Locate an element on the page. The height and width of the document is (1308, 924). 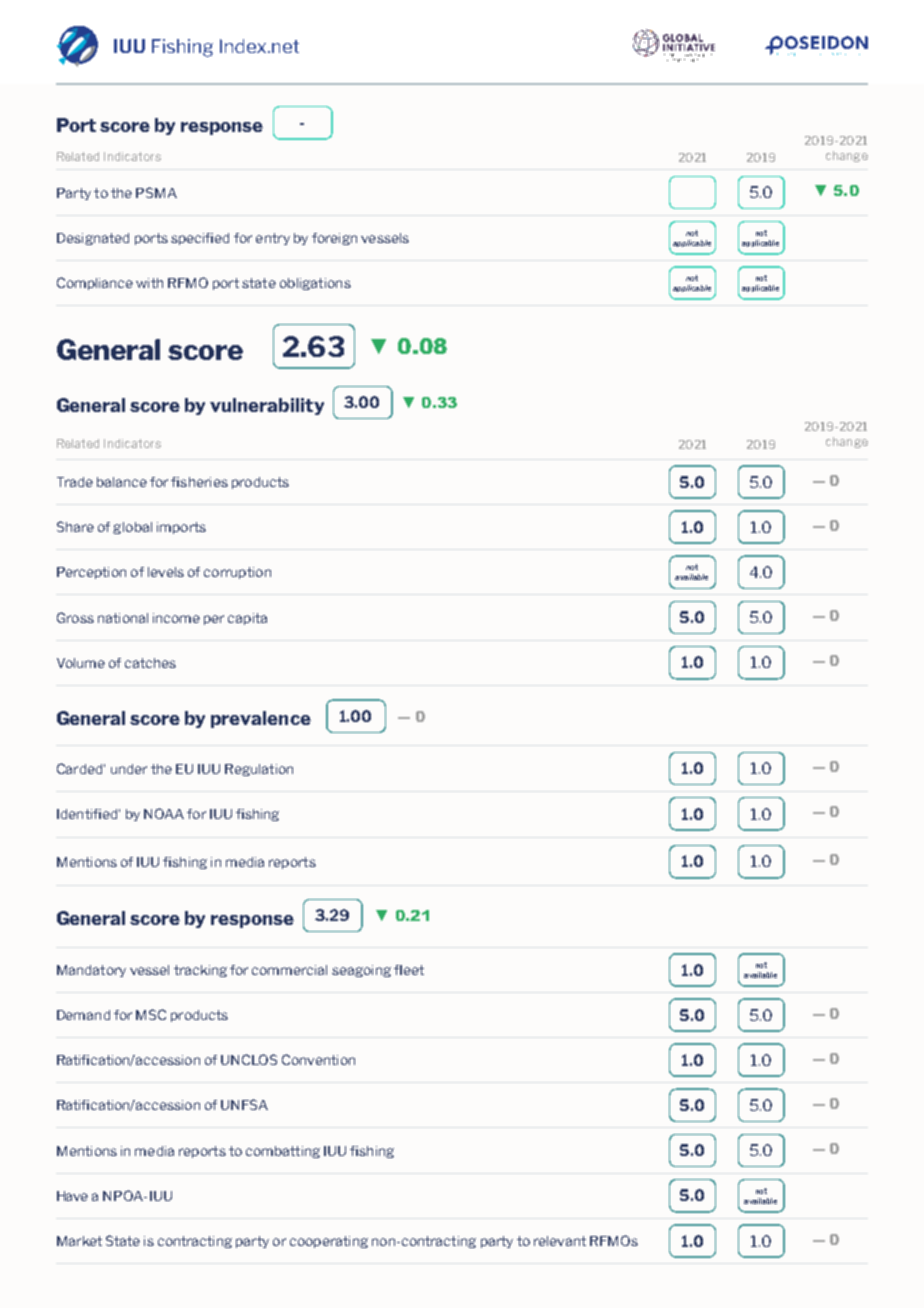
cooperating is located at coordinates (329, 1242).
